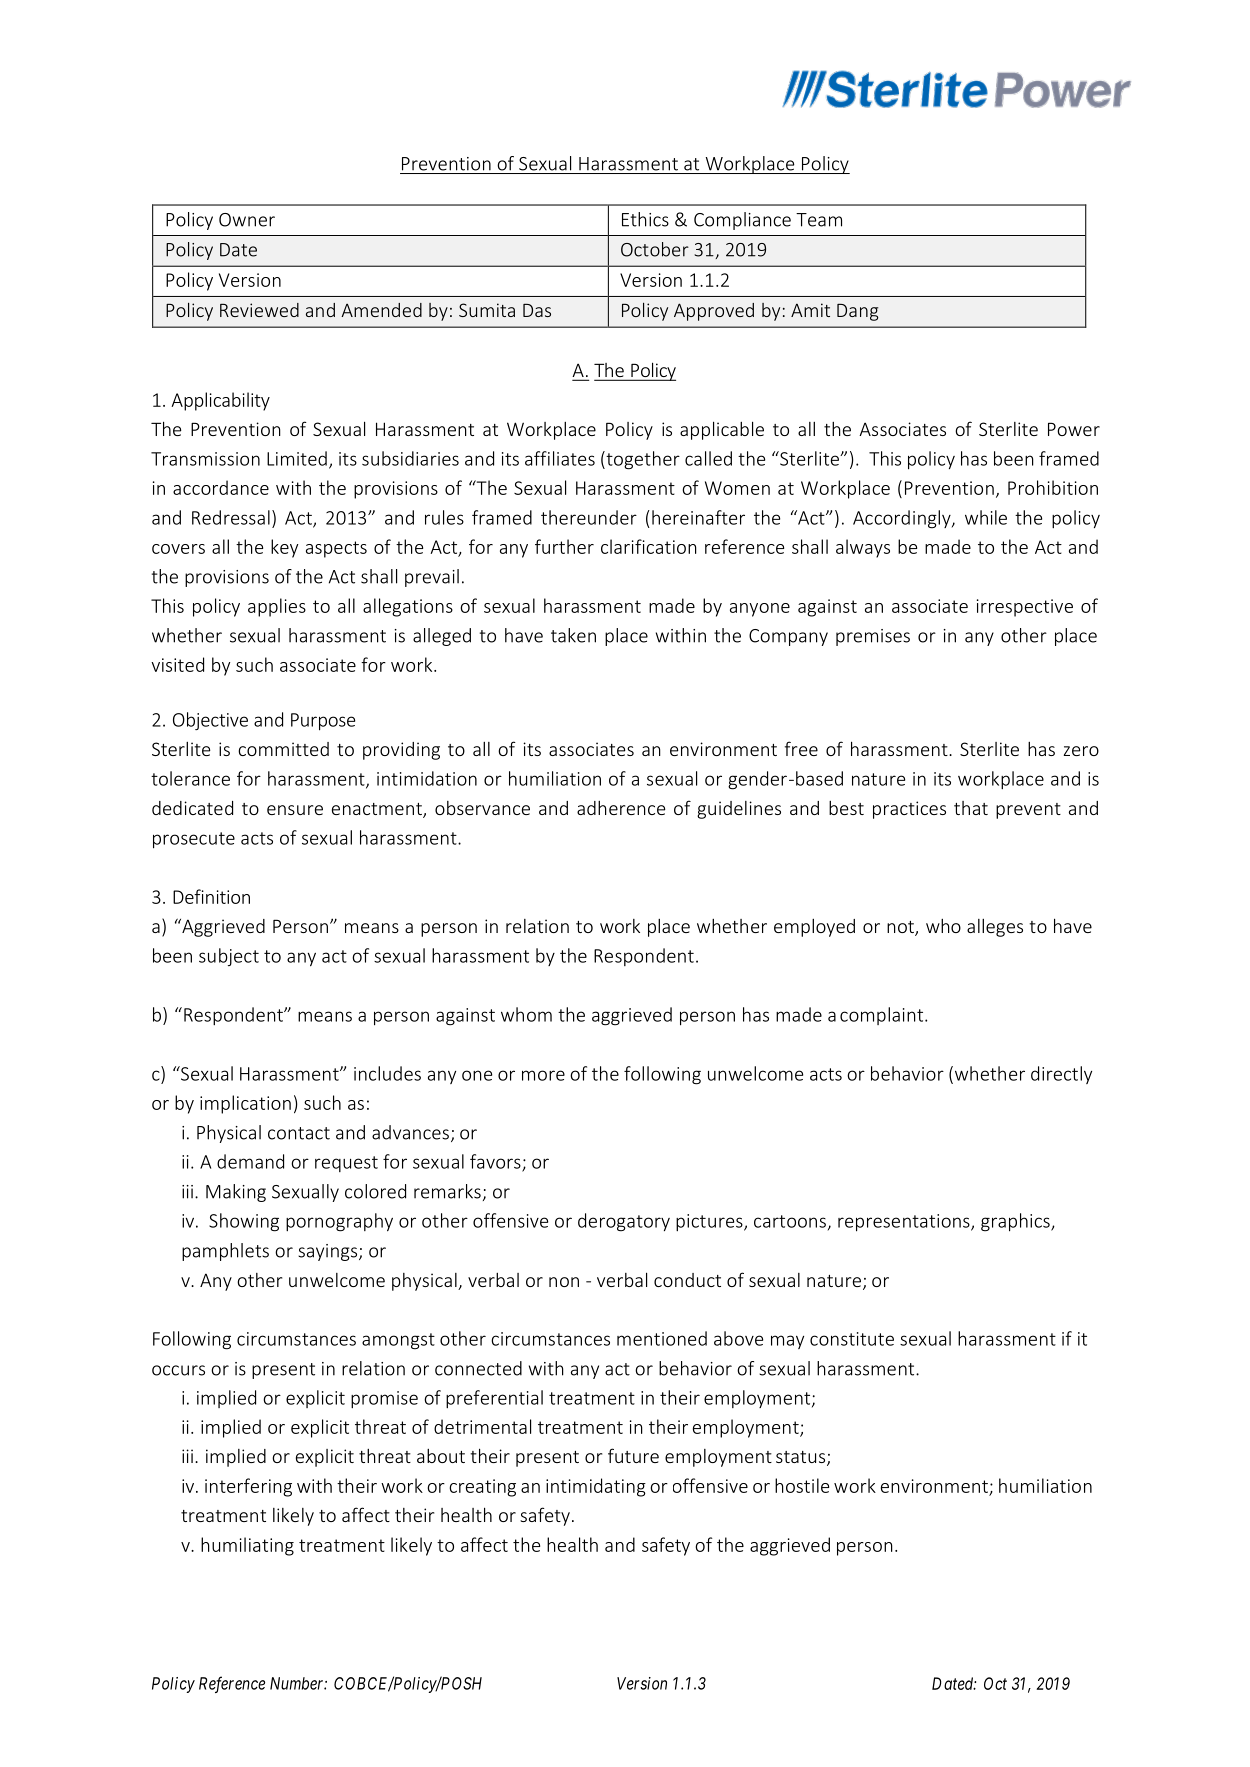  I want to click on irrespective, so click(1025, 608).
